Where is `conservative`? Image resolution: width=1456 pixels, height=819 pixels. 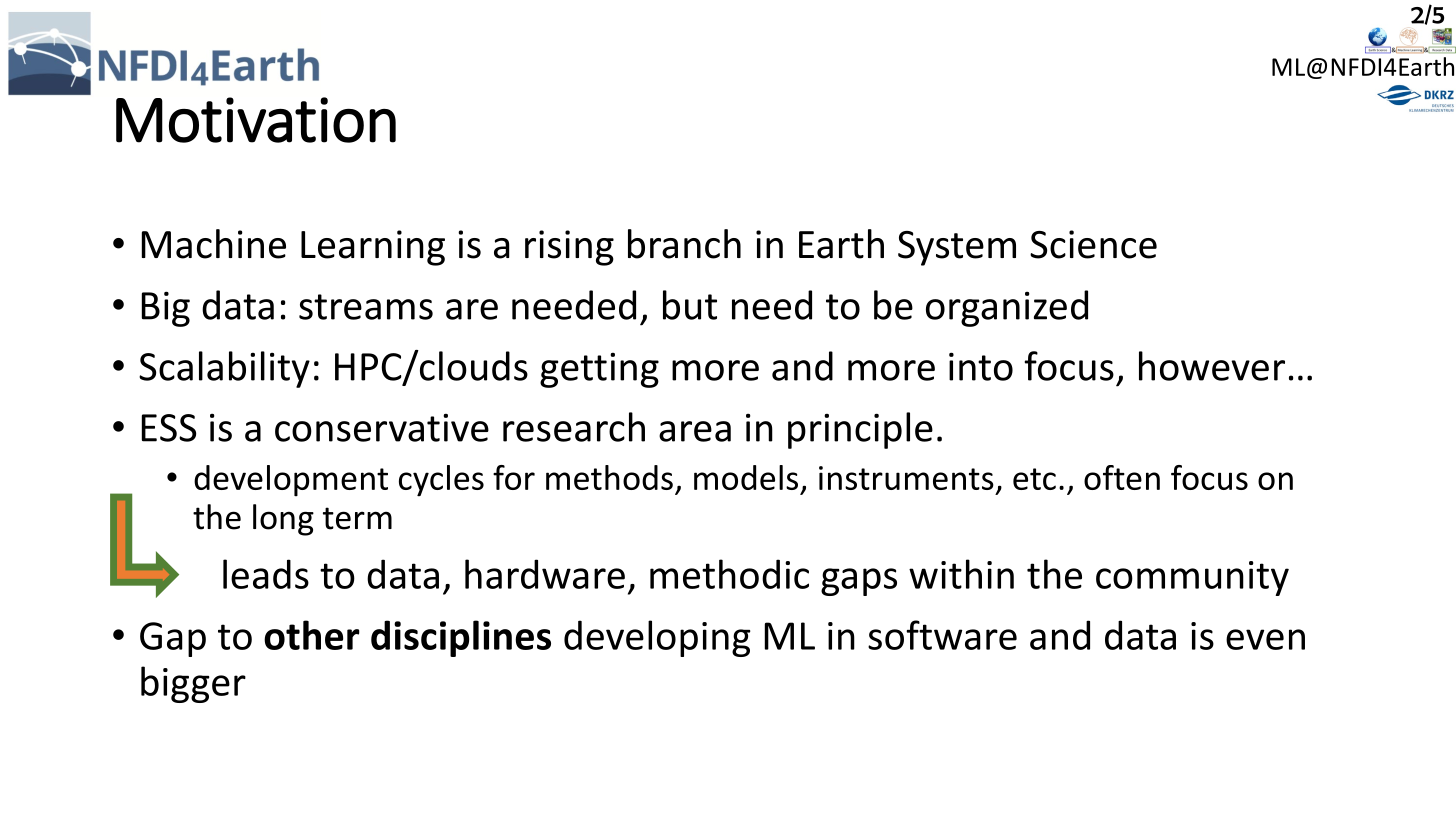
conservative is located at coordinates (382, 428).
